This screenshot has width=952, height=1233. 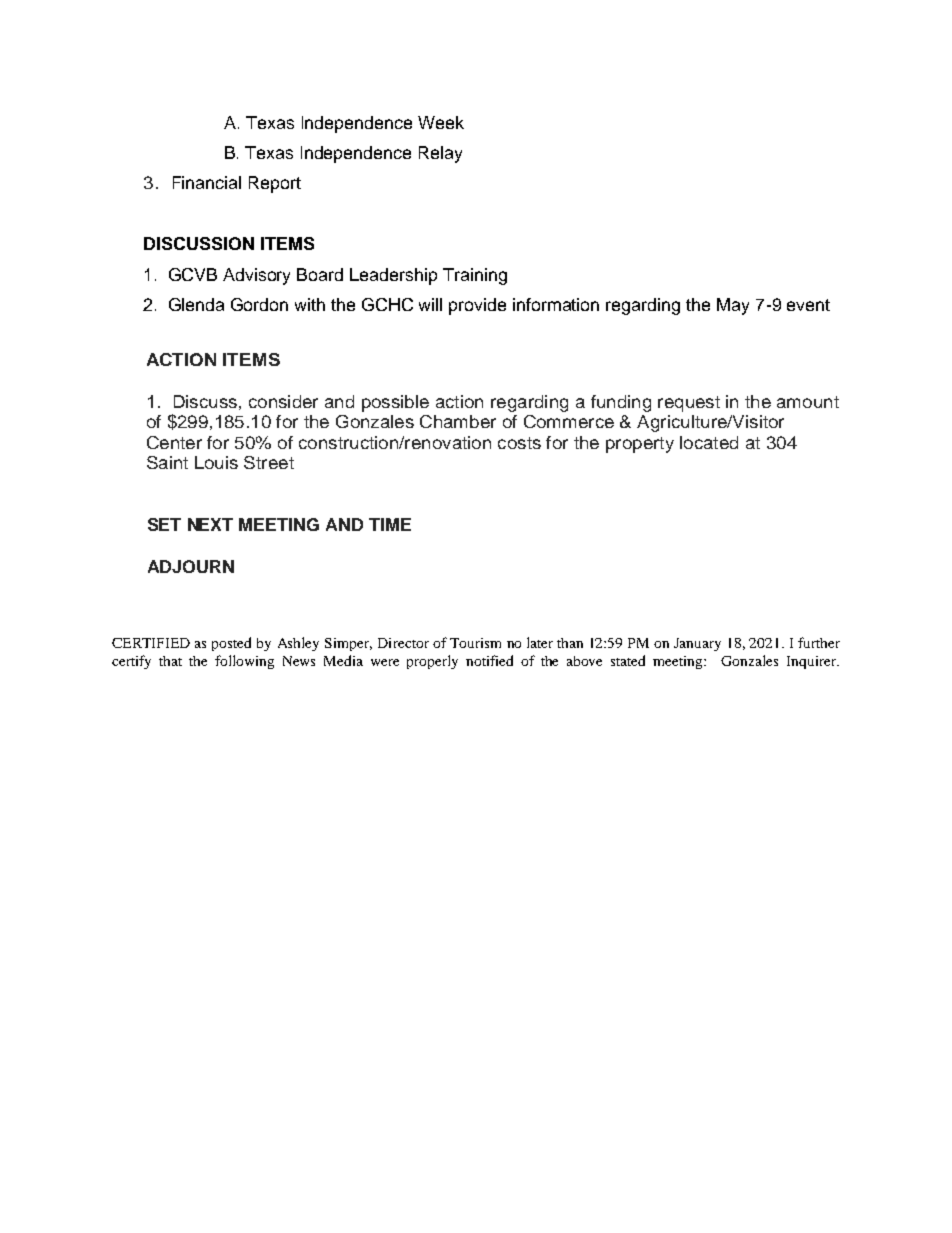 What do you see at coordinates (689, 404) in the screenshot?
I see `request` at bounding box center [689, 404].
